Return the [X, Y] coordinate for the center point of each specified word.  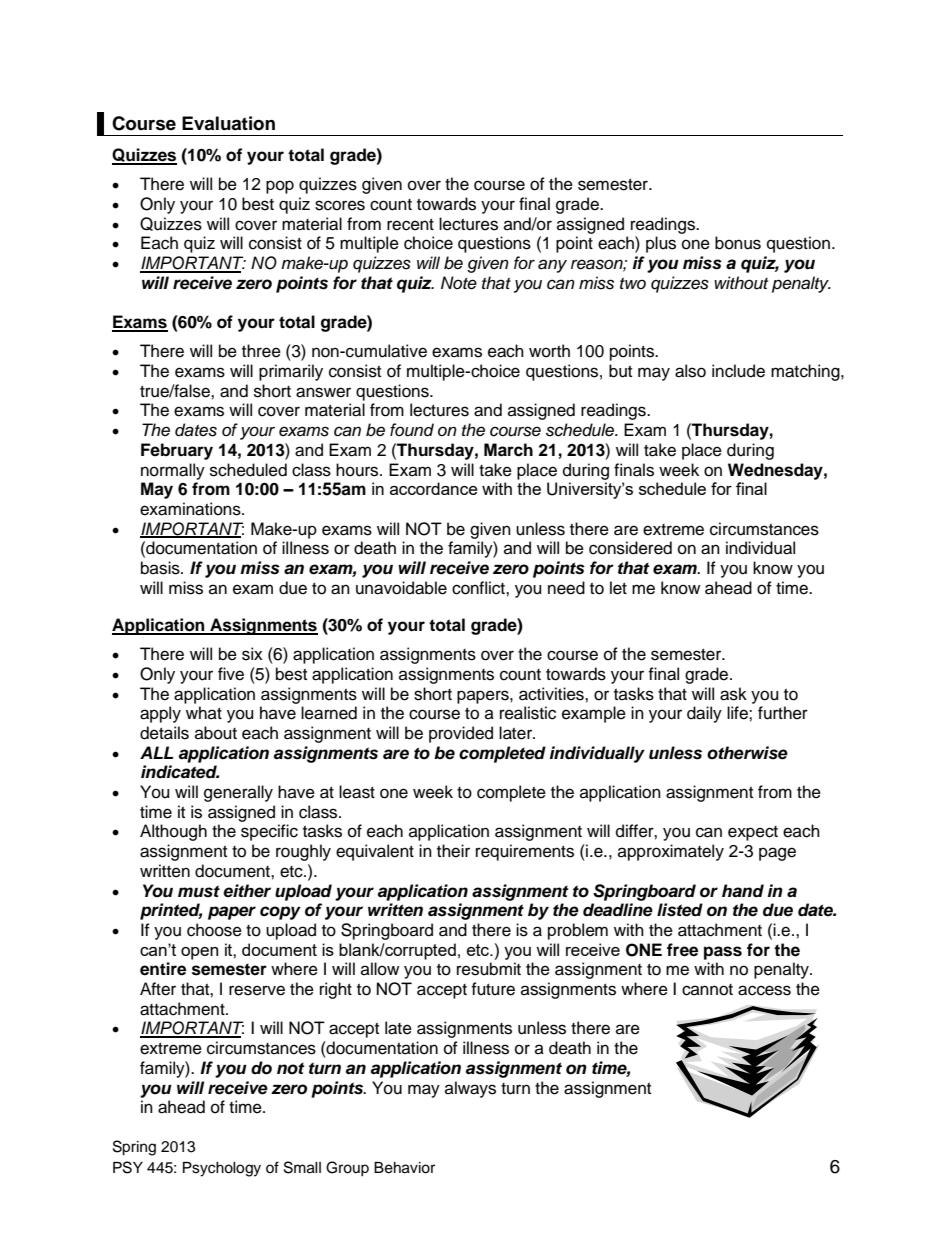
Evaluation [228, 123]
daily [704, 714]
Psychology [222, 1169]
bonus [738, 243]
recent [410, 225]
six [252, 654]
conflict [479, 588]
